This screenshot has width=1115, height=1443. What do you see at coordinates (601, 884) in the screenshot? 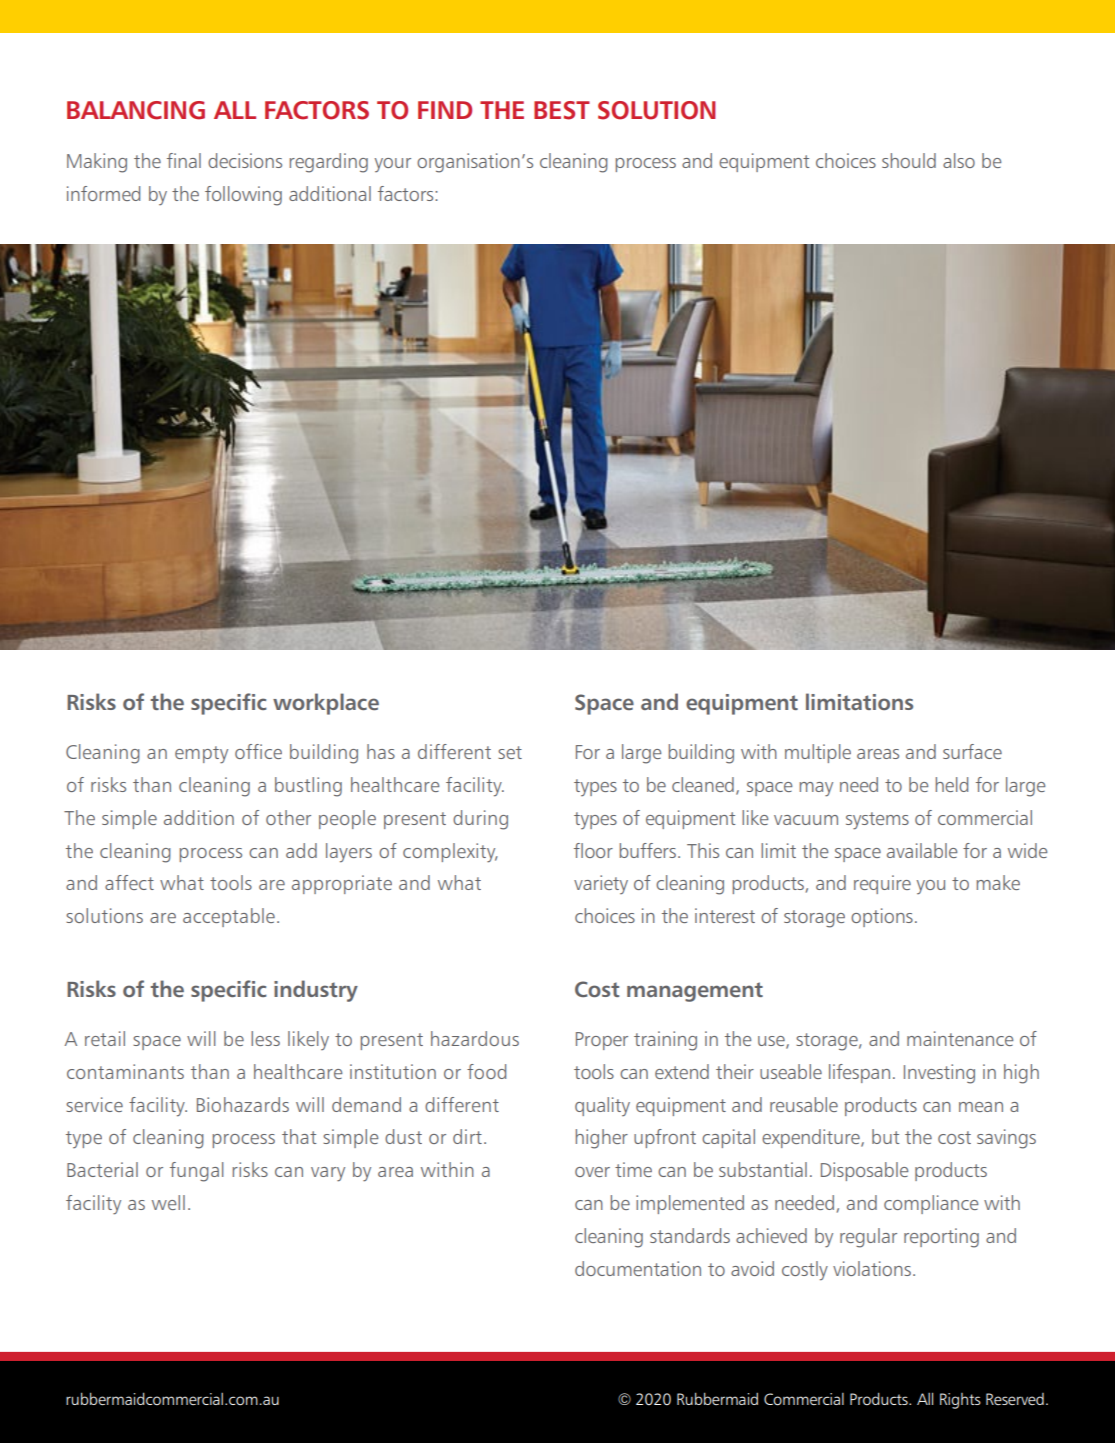
I see `variety` at bounding box center [601, 884].
